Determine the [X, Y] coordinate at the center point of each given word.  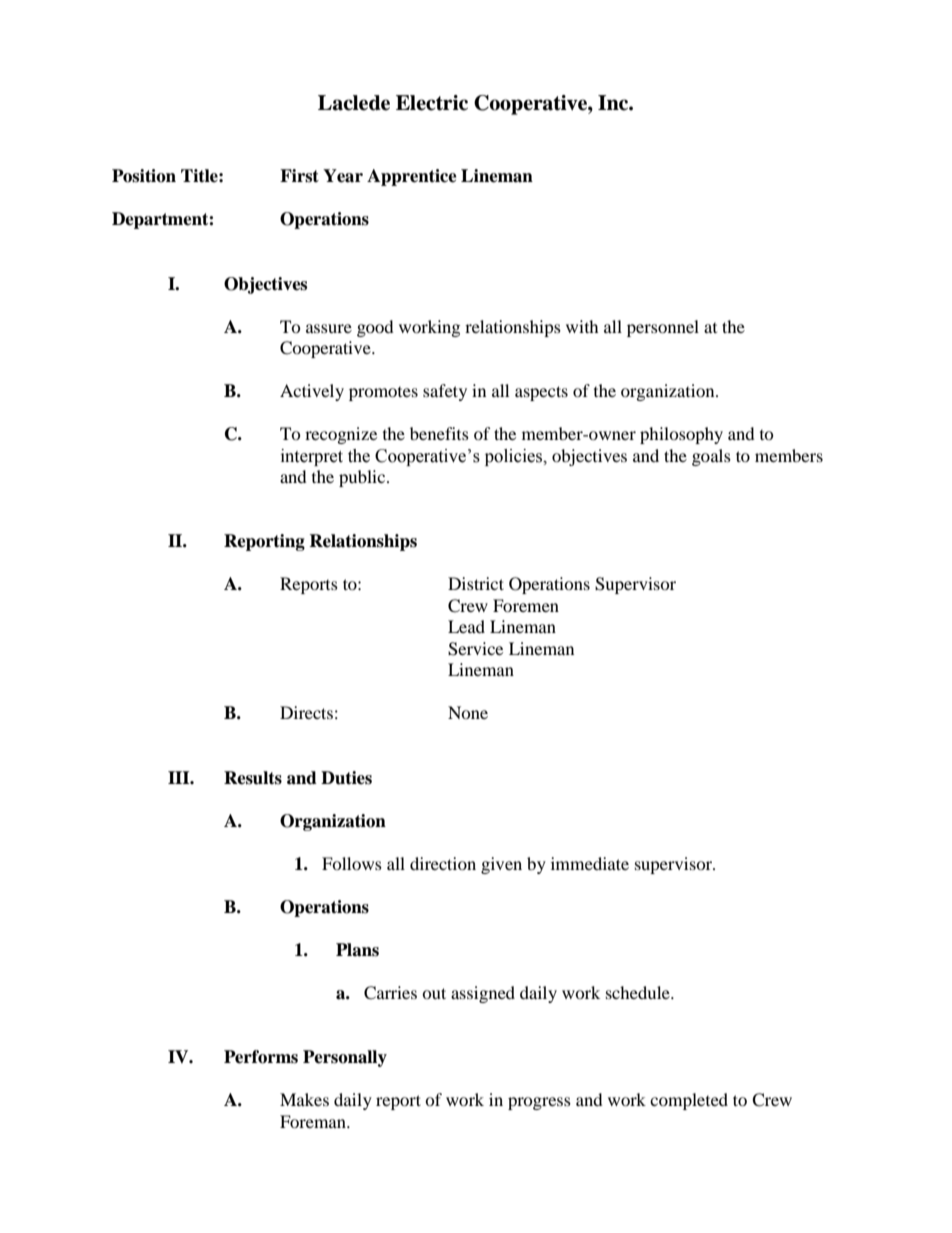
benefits [439, 433]
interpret [312, 457]
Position [144, 176]
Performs [261, 1057]
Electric [432, 103]
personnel [663, 328]
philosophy [681, 435]
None [468, 712]
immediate [590, 863]
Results [253, 778]
